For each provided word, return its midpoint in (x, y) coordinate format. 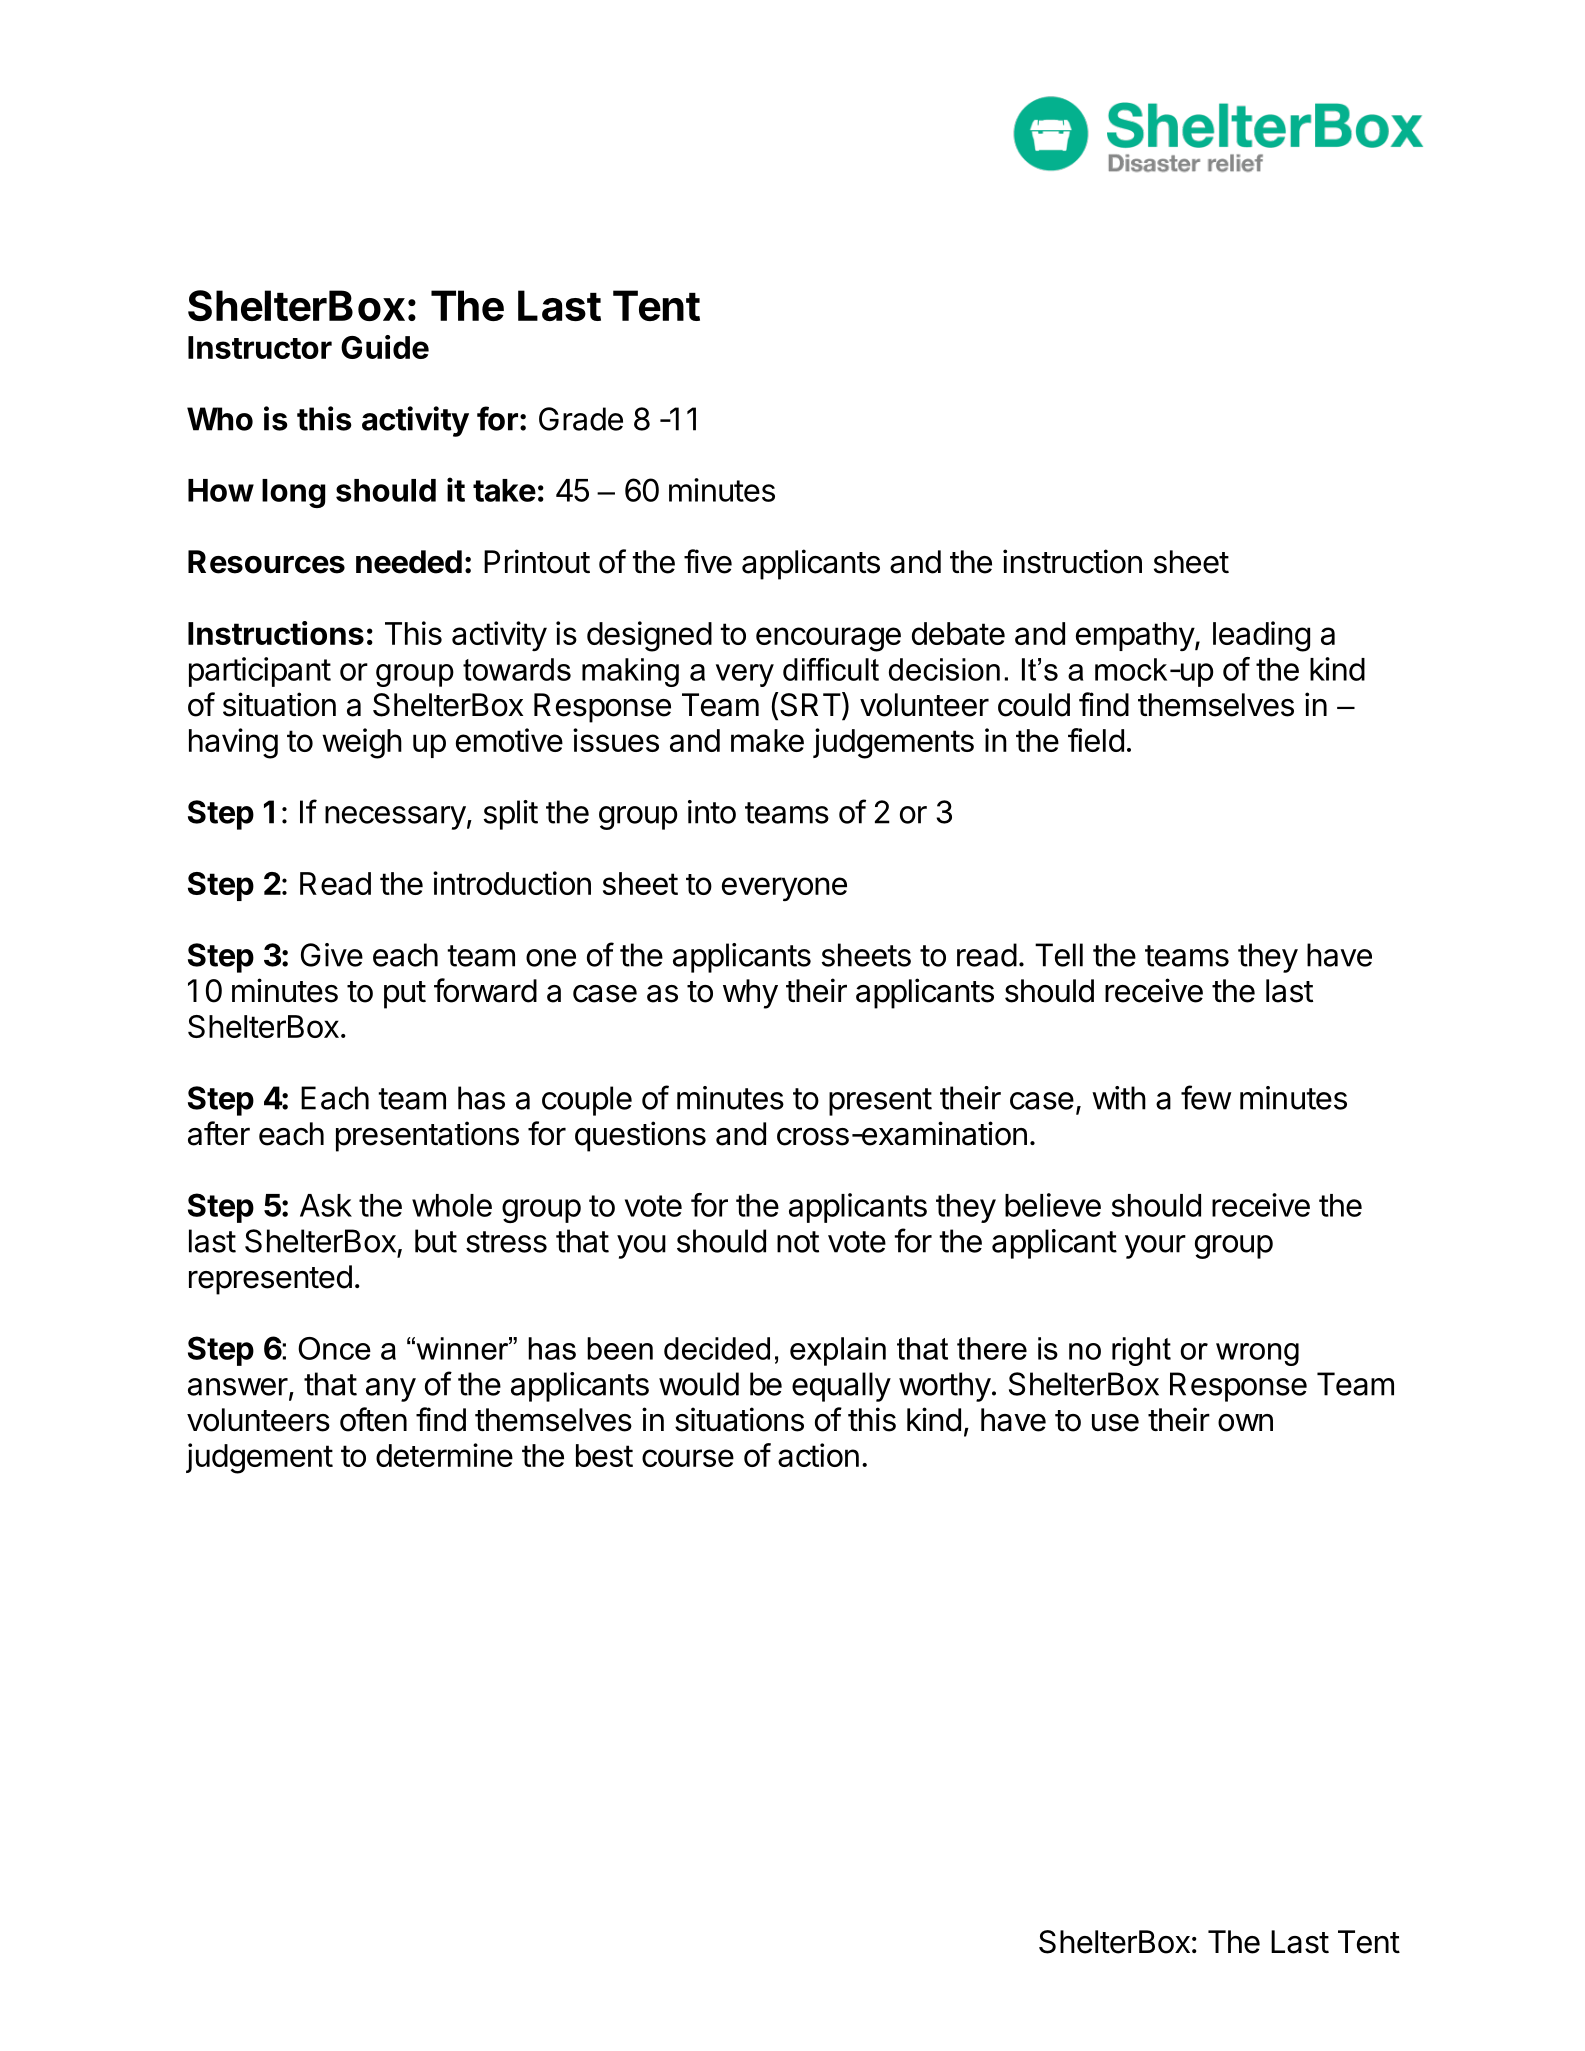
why (750, 994)
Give (332, 955)
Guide (385, 347)
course (688, 1458)
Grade (581, 419)
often (373, 1419)
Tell (1059, 955)
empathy (1136, 636)
